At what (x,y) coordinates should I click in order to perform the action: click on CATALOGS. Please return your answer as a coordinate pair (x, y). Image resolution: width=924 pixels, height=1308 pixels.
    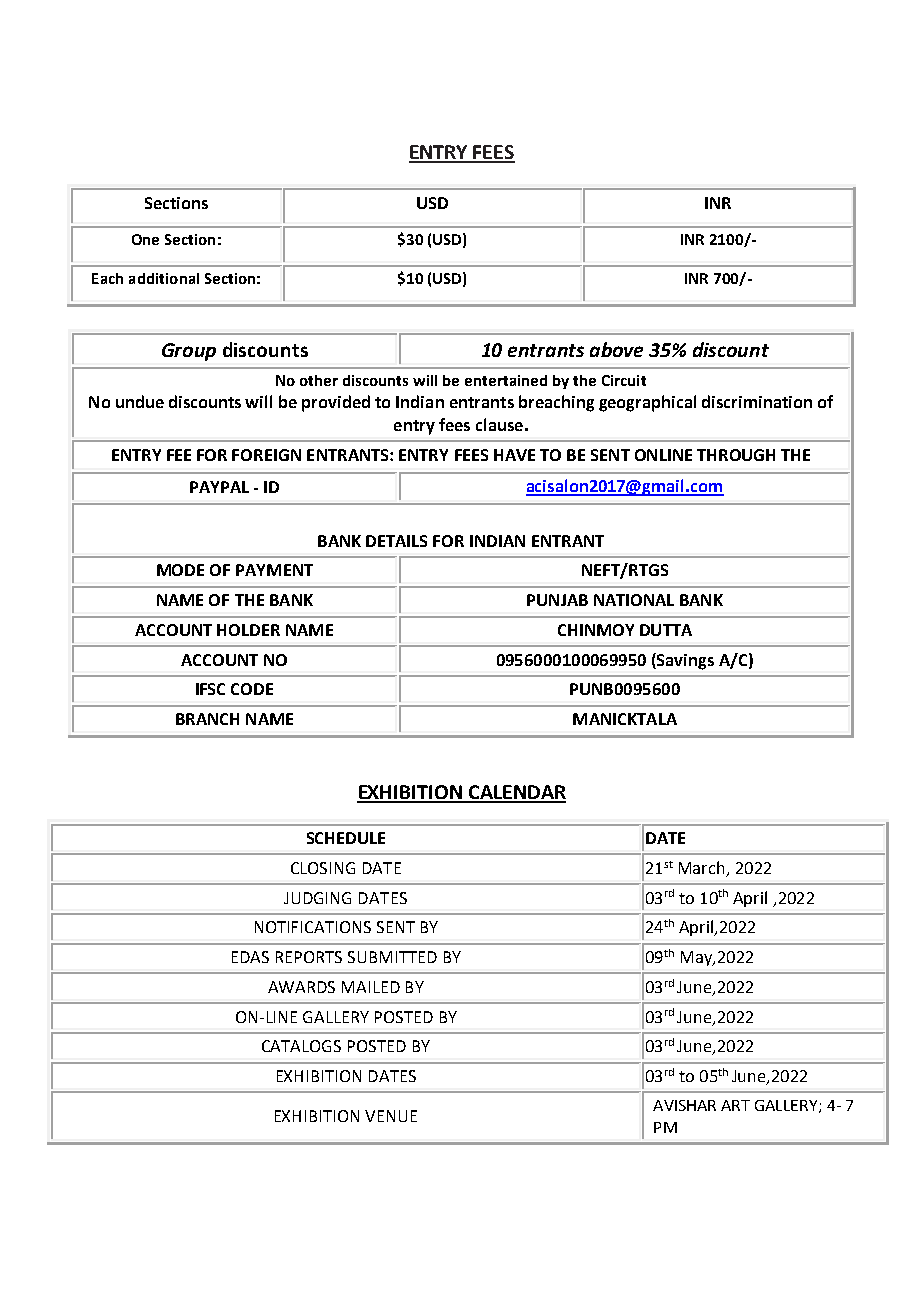
    Looking at the image, I should click on (301, 1046).
